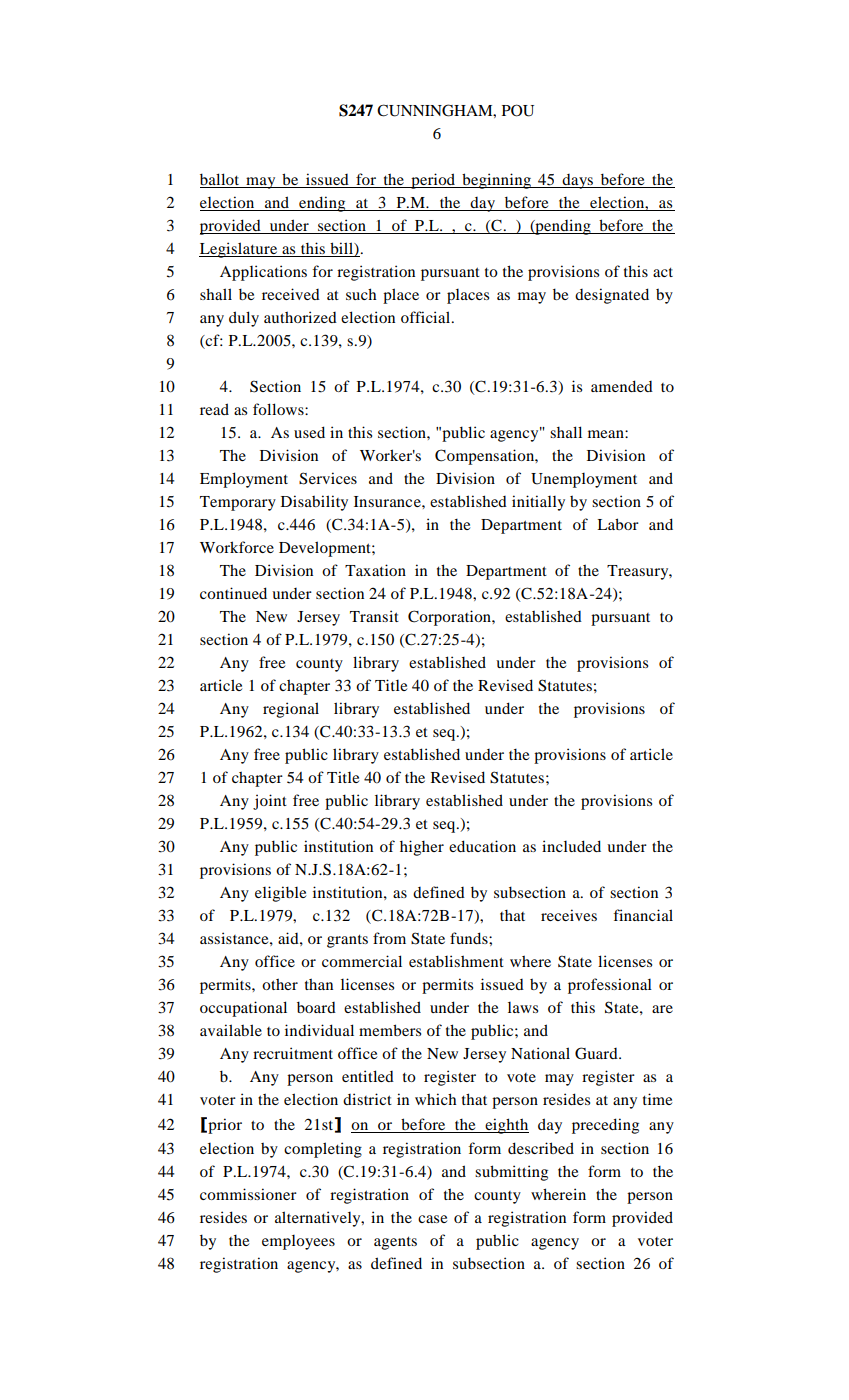 The image size is (849, 1400). Describe the element at coordinates (422, 848) in the screenshot. I see `higher` at that location.
